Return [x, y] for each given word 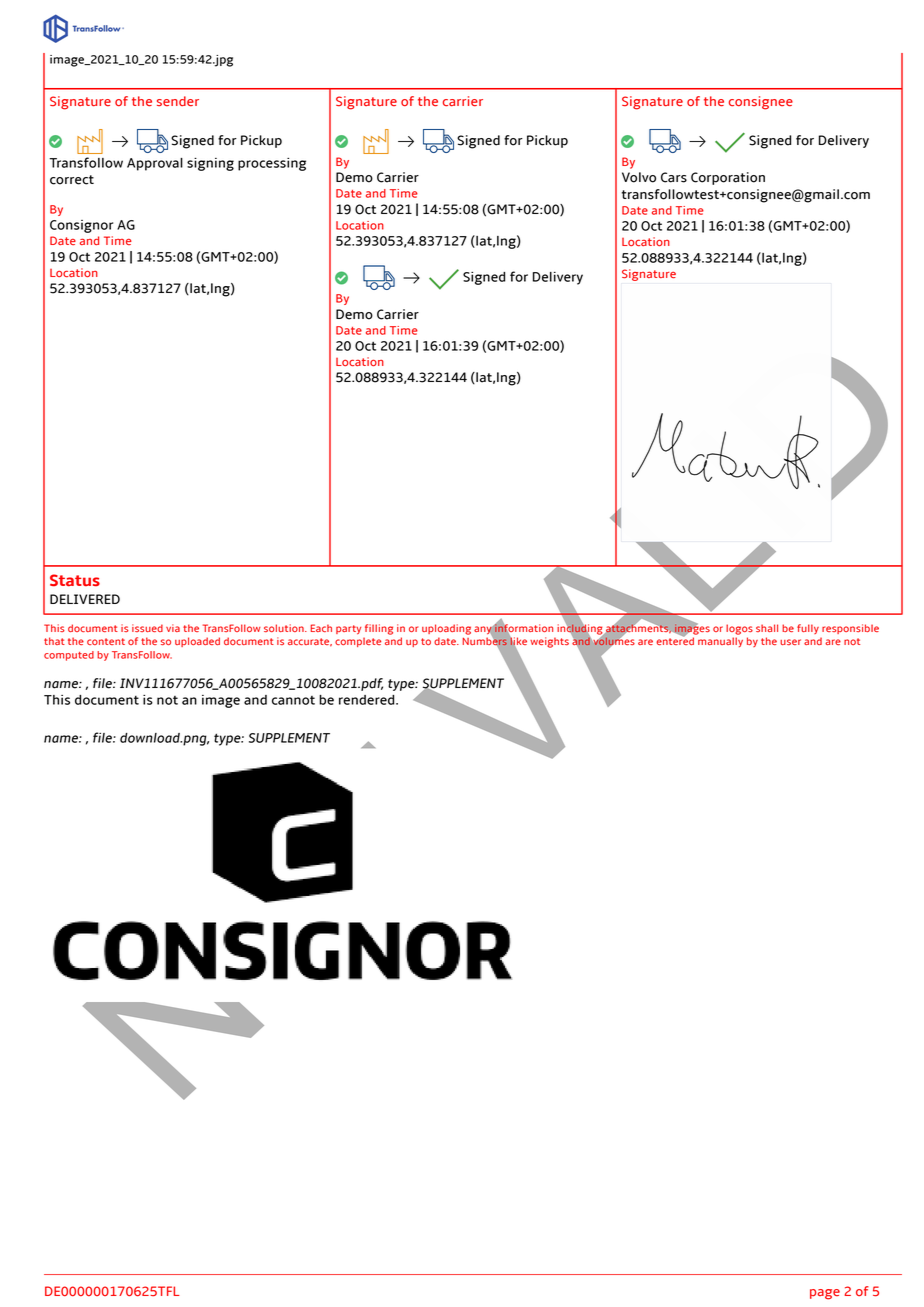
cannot [293, 700]
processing [272, 164]
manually [720, 642]
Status [75, 580]
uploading [446, 629]
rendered [368, 700]
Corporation [728, 178]
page [825, 1294]
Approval [155, 164]
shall [767, 628]
